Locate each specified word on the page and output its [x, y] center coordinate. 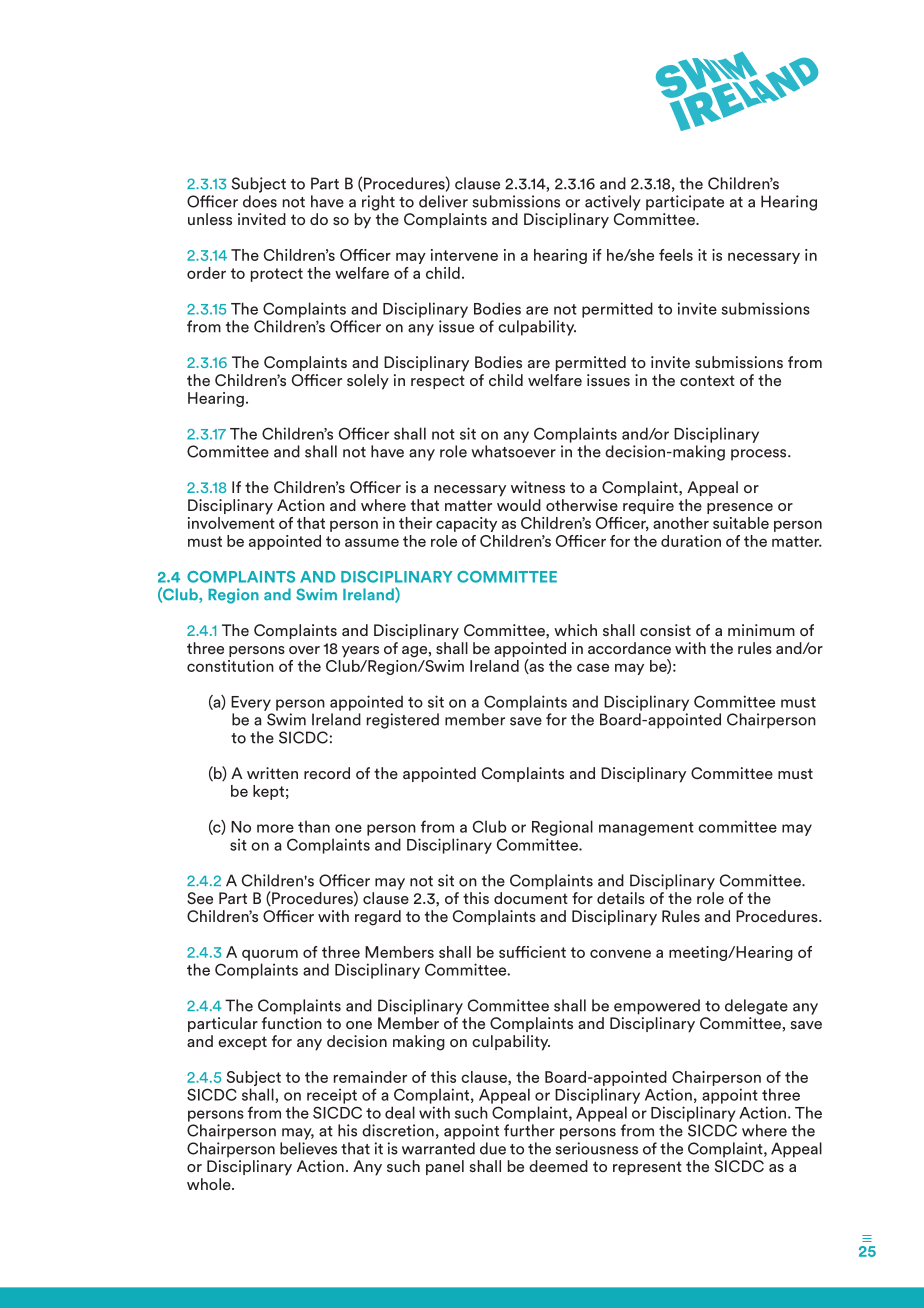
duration [691, 541]
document [531, 898]
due [493, 1148]
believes [308, 1148]
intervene [464, 255]
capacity [466, 524]
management [646, 829]
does [260, 201]
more [275, 828]
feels [676, 255]
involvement [231, 521]
